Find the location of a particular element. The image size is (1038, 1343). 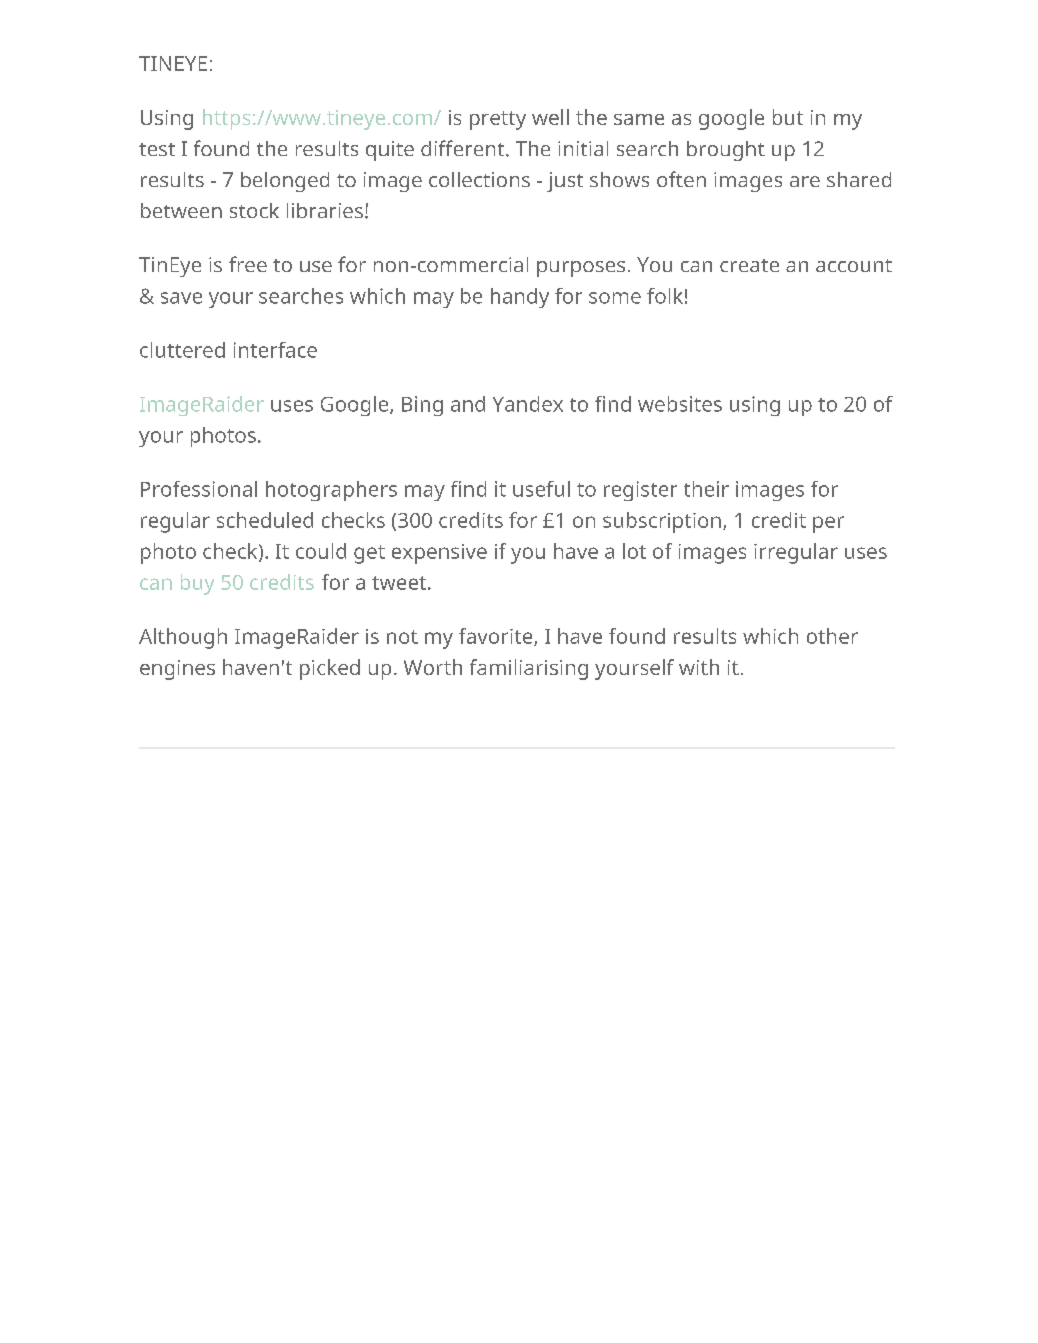

useful is located at coordinates (541, 489).
